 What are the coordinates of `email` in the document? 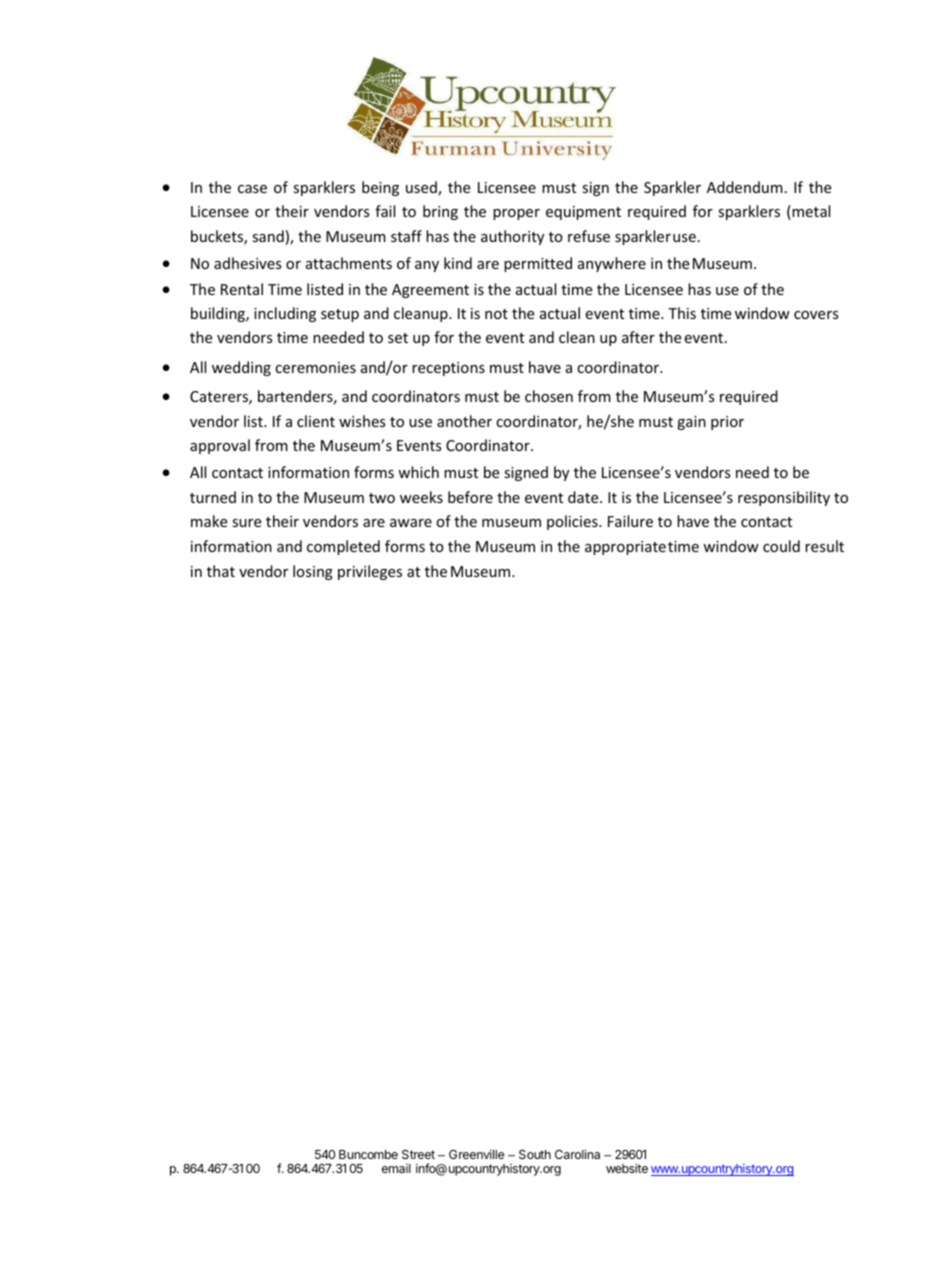 It's located at (396, 1168).
